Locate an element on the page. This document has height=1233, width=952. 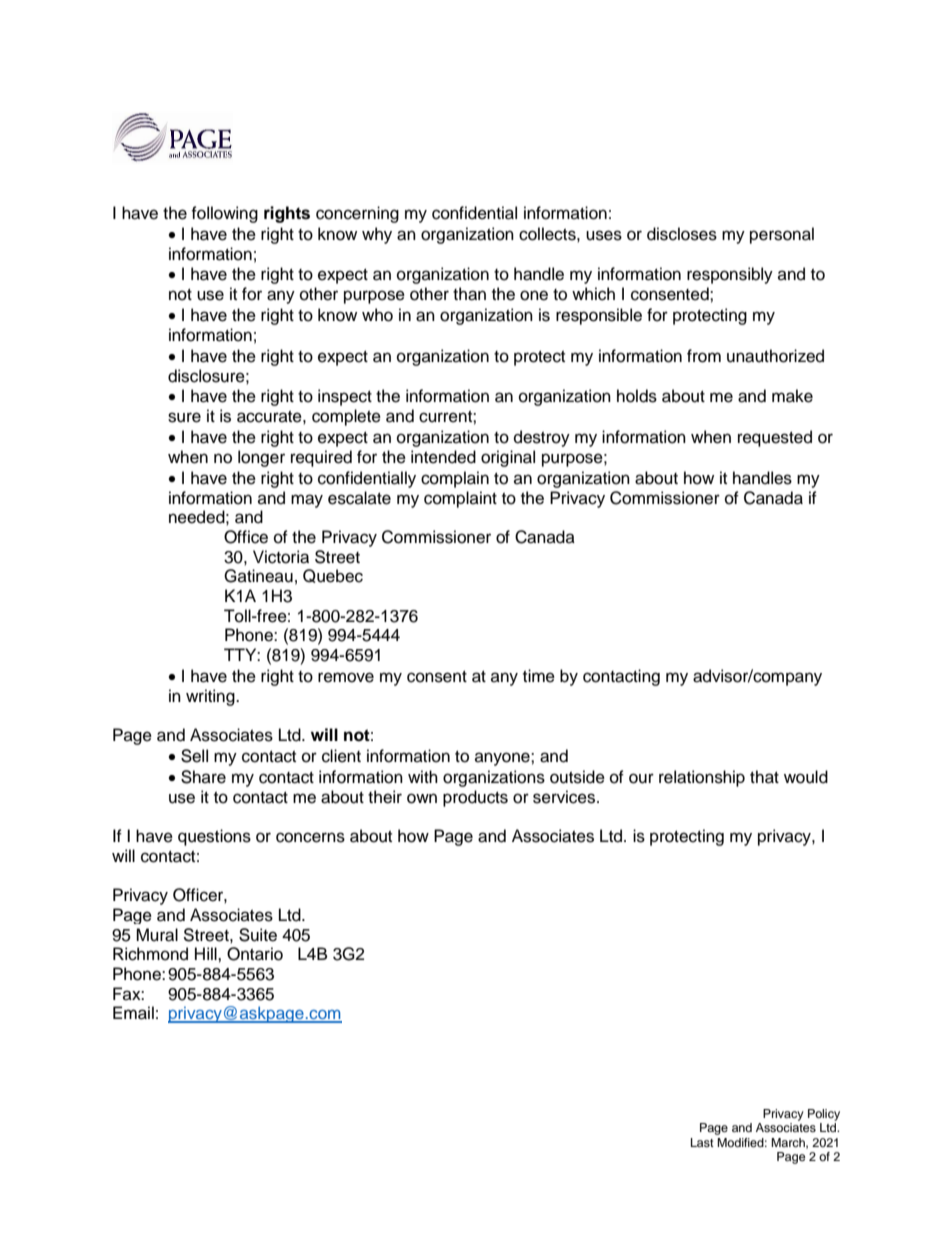
would is located at coordinates (806, 777).
